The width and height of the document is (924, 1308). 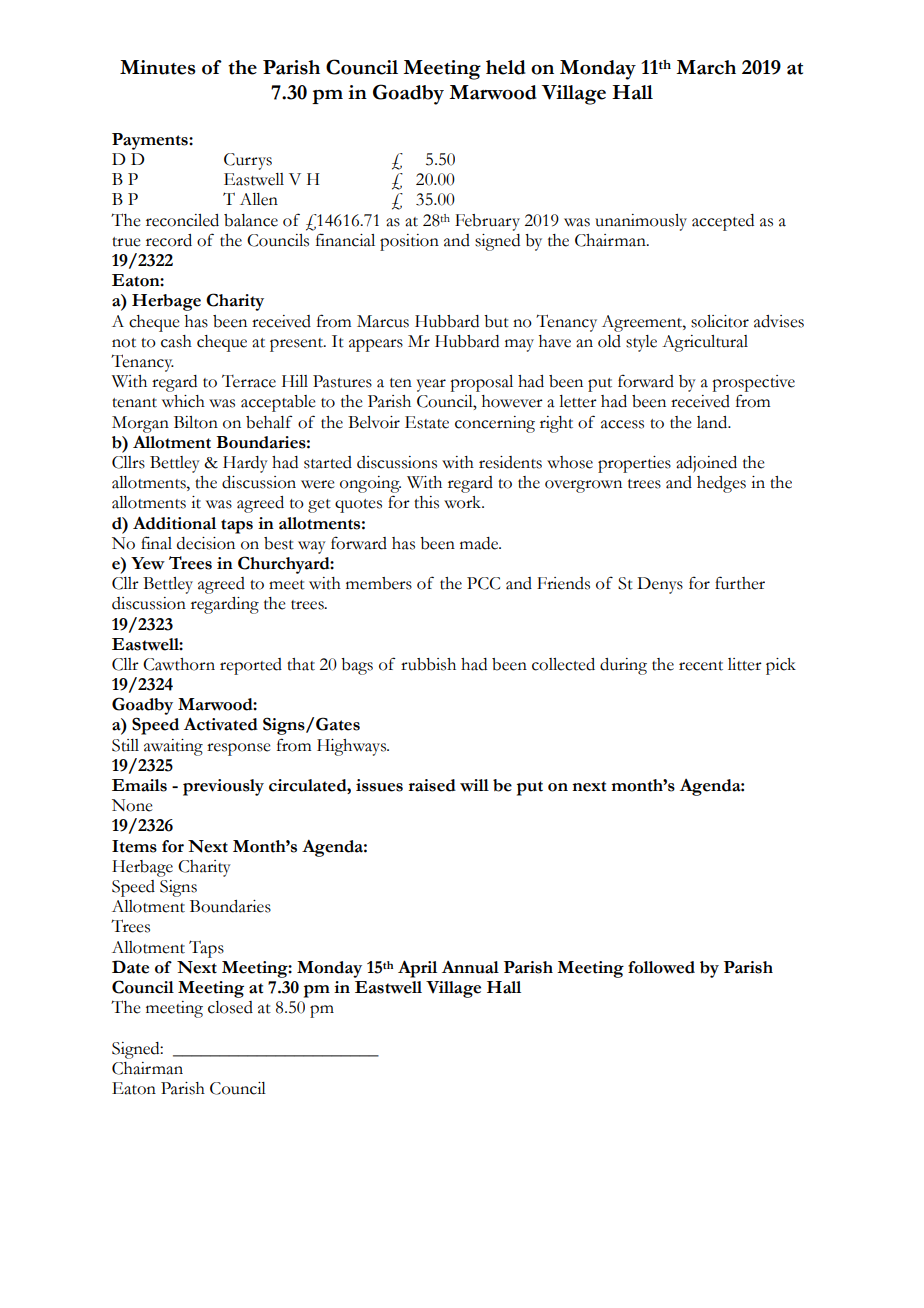 What do you see at coordinates (506, 67) in the document?
I see `held` at bounding box center [506, 67].
